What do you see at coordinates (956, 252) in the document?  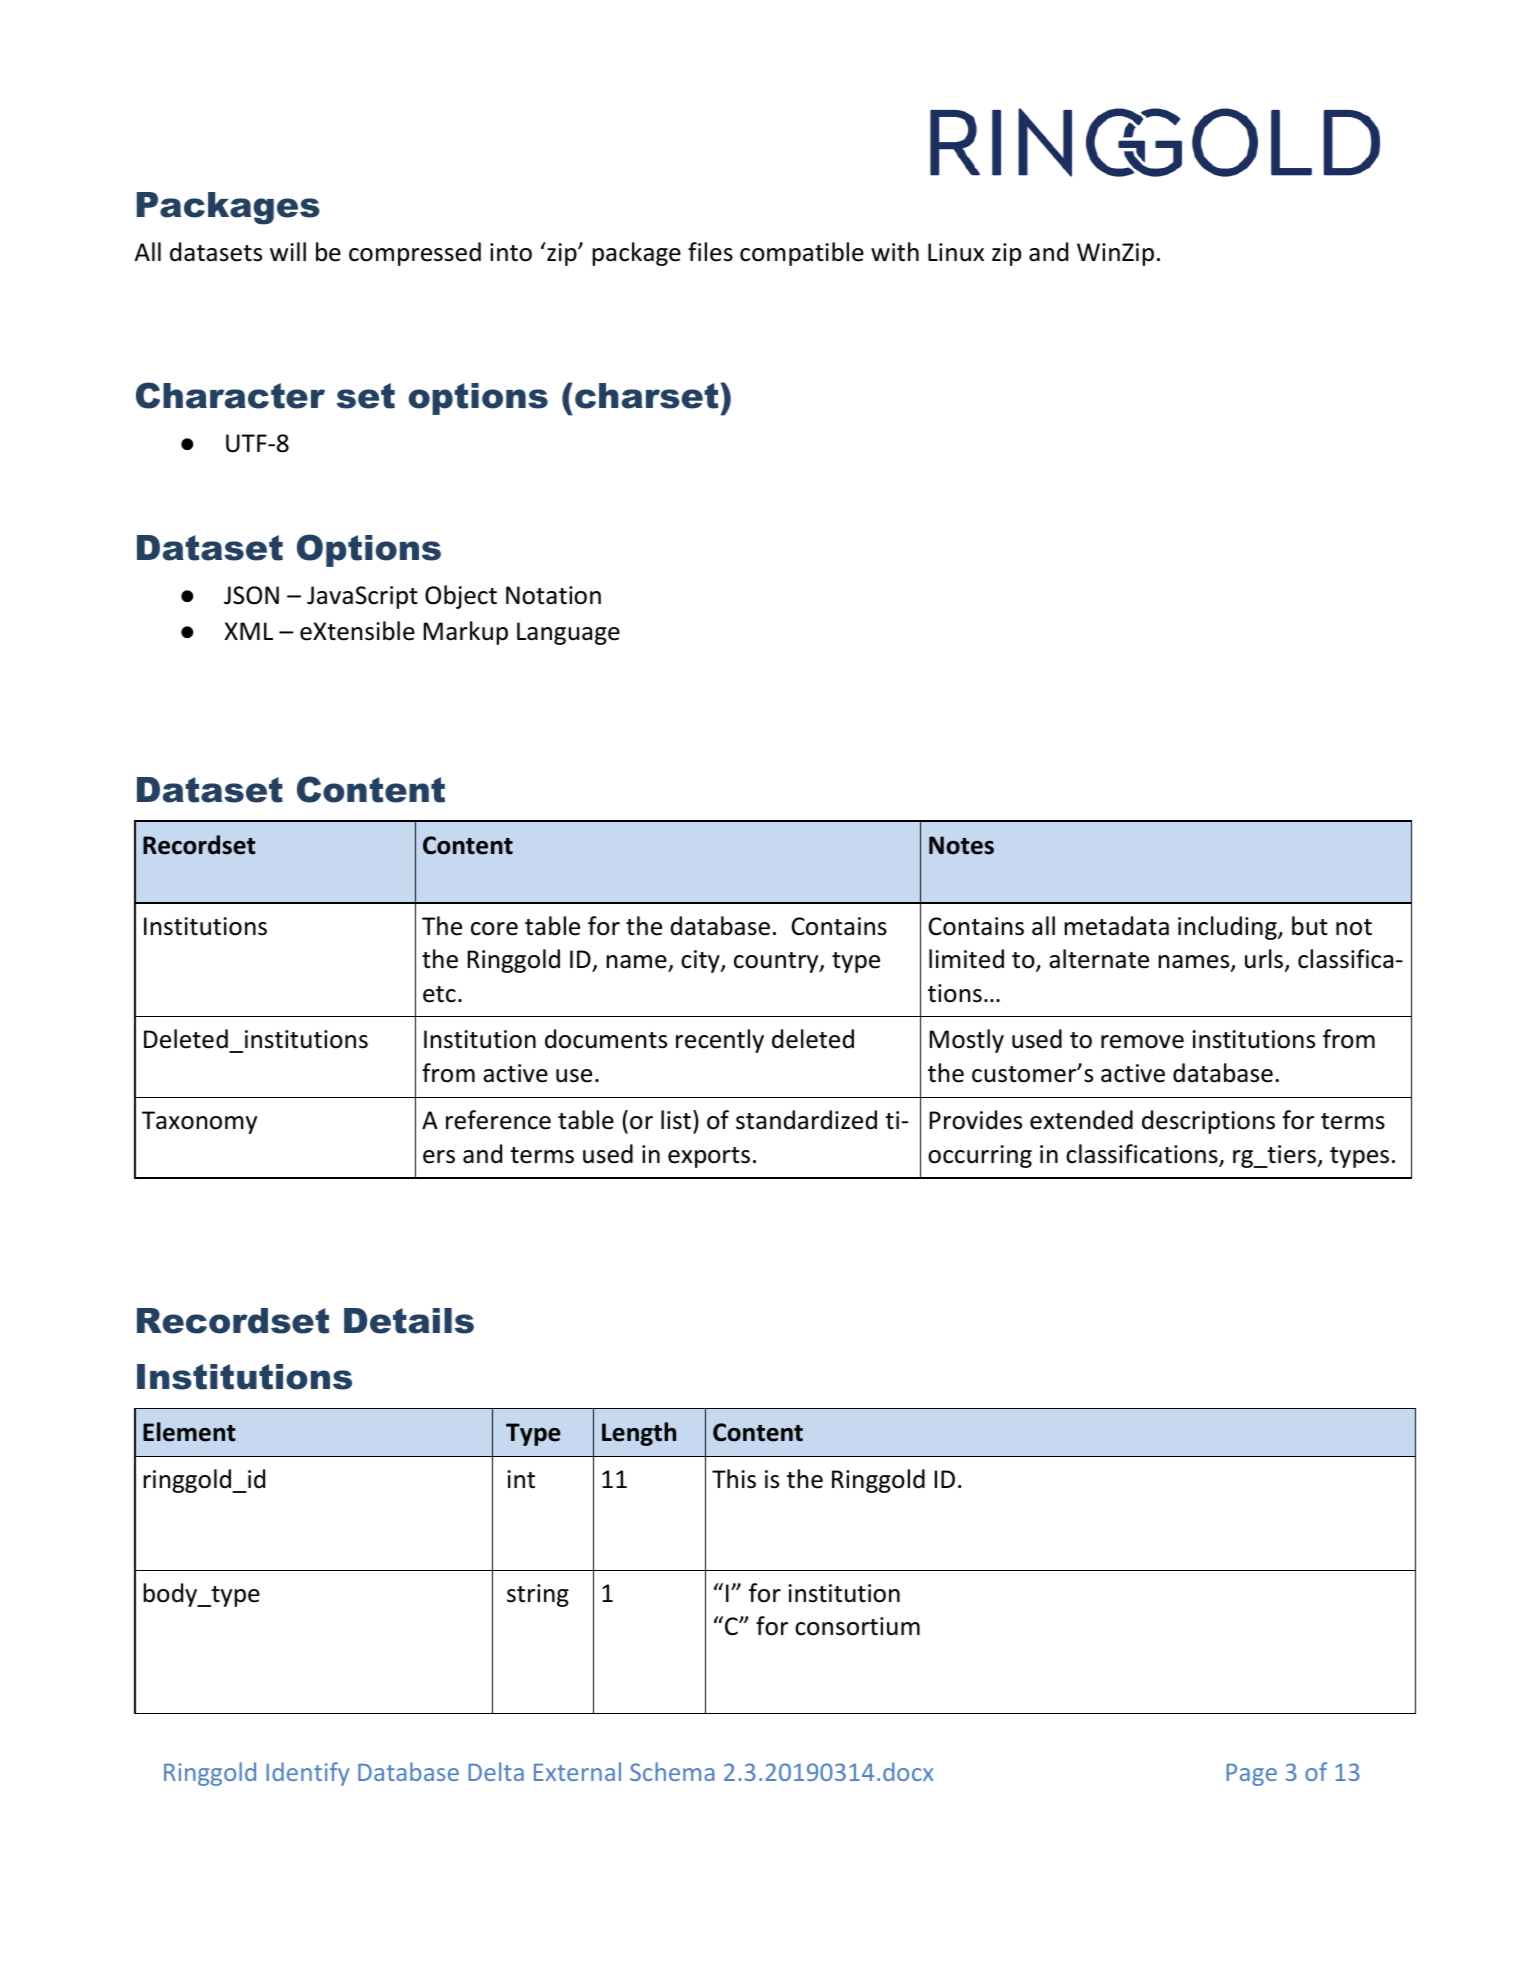 I see `Linux` at bounding box center [956, 252].
